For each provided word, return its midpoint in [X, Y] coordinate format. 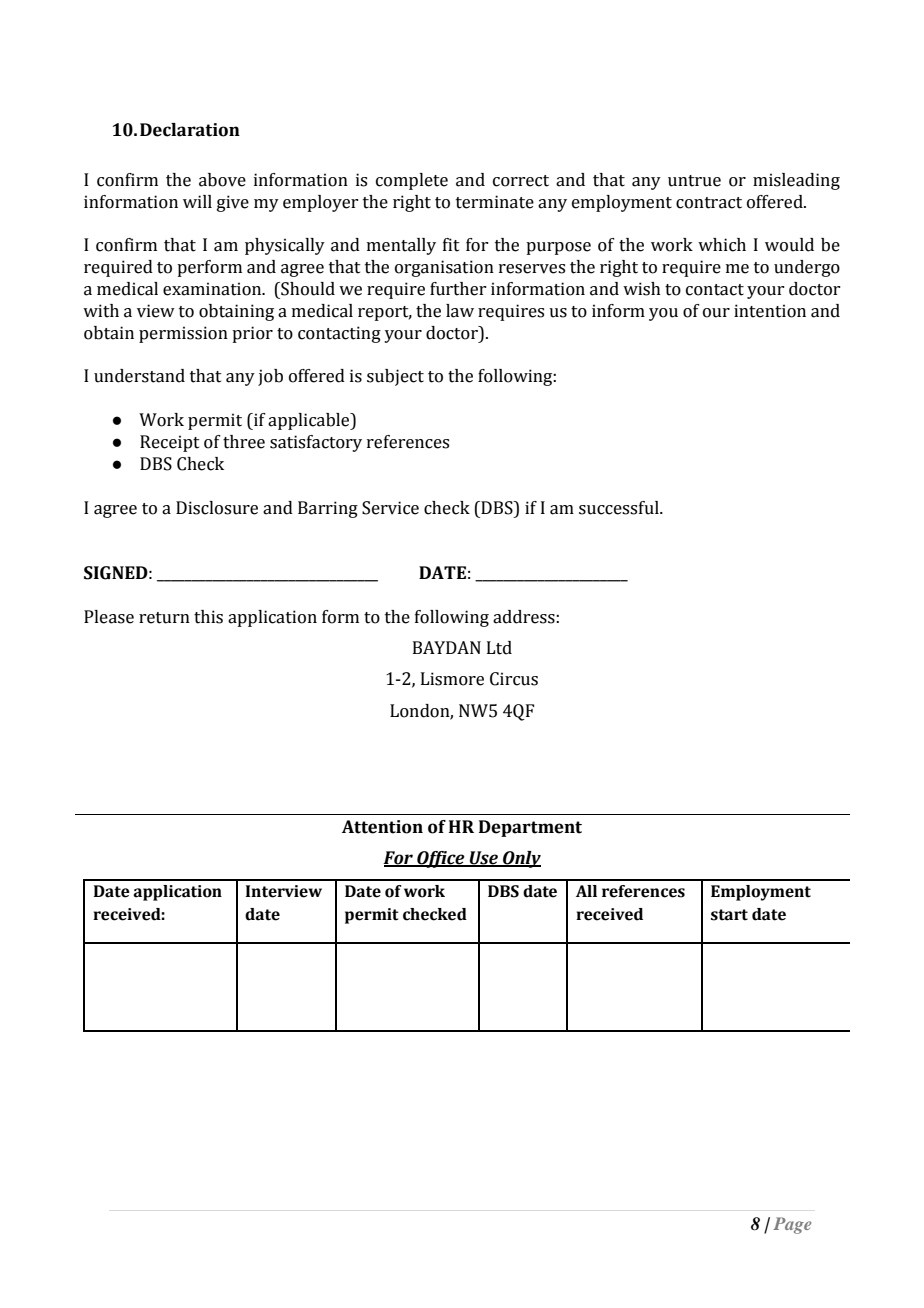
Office [441, 859]
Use [484, 858]
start [729, 915]
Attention [382, 827]
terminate [495, 202]
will [197, 201]
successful [620, 508]
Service [390, 508]
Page [792, 1225]
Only [521, 859]
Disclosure [217, 508]
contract [709, 203]
